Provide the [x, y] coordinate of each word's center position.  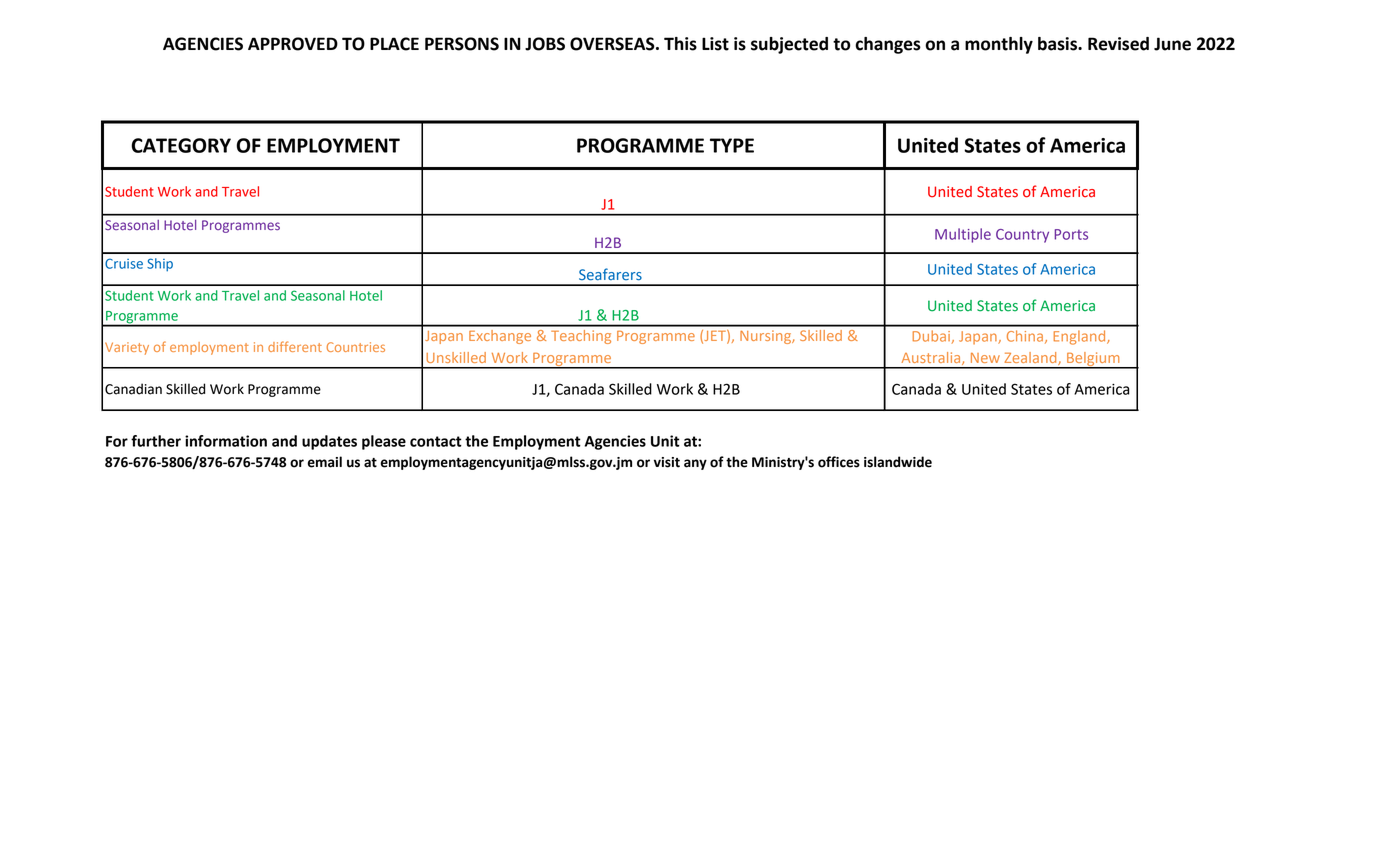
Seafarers [610, 274]
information [226, 441]
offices [839, 462]
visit [667, 462]
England [1080, 337]
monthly [999, 45]
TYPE [732, 145]
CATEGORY [181, 145]
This [680, 44]
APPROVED [293, 44]
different [295, 346]
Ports [1071, 234]
